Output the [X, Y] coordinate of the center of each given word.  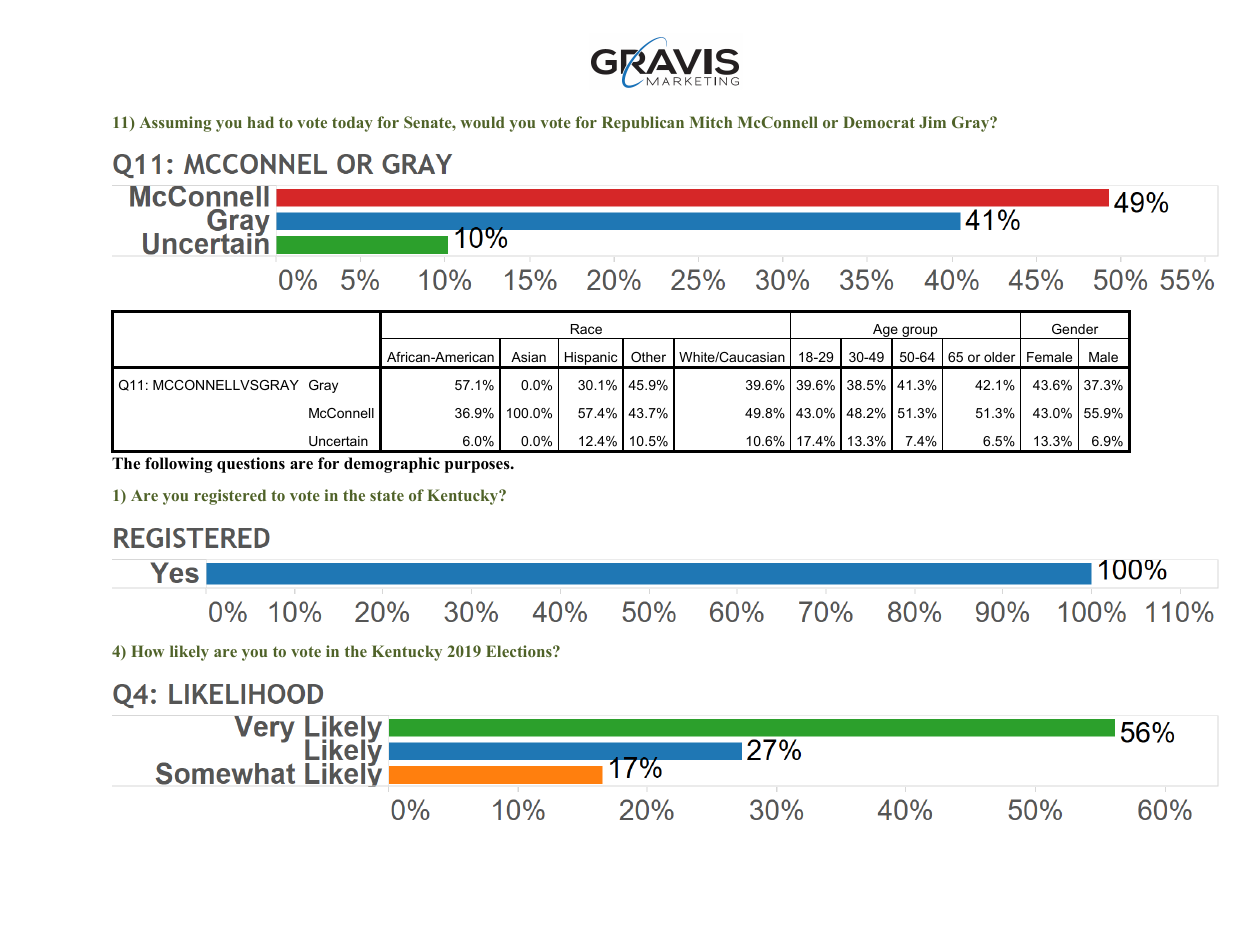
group [920, 332]
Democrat [879, 122]
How [147, 651]
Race [586, 329]
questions [251, 465]
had [260, 122]
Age [885, 332]
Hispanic [591, 360]
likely [189, 653]
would [482, 122]
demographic [392, 465]
